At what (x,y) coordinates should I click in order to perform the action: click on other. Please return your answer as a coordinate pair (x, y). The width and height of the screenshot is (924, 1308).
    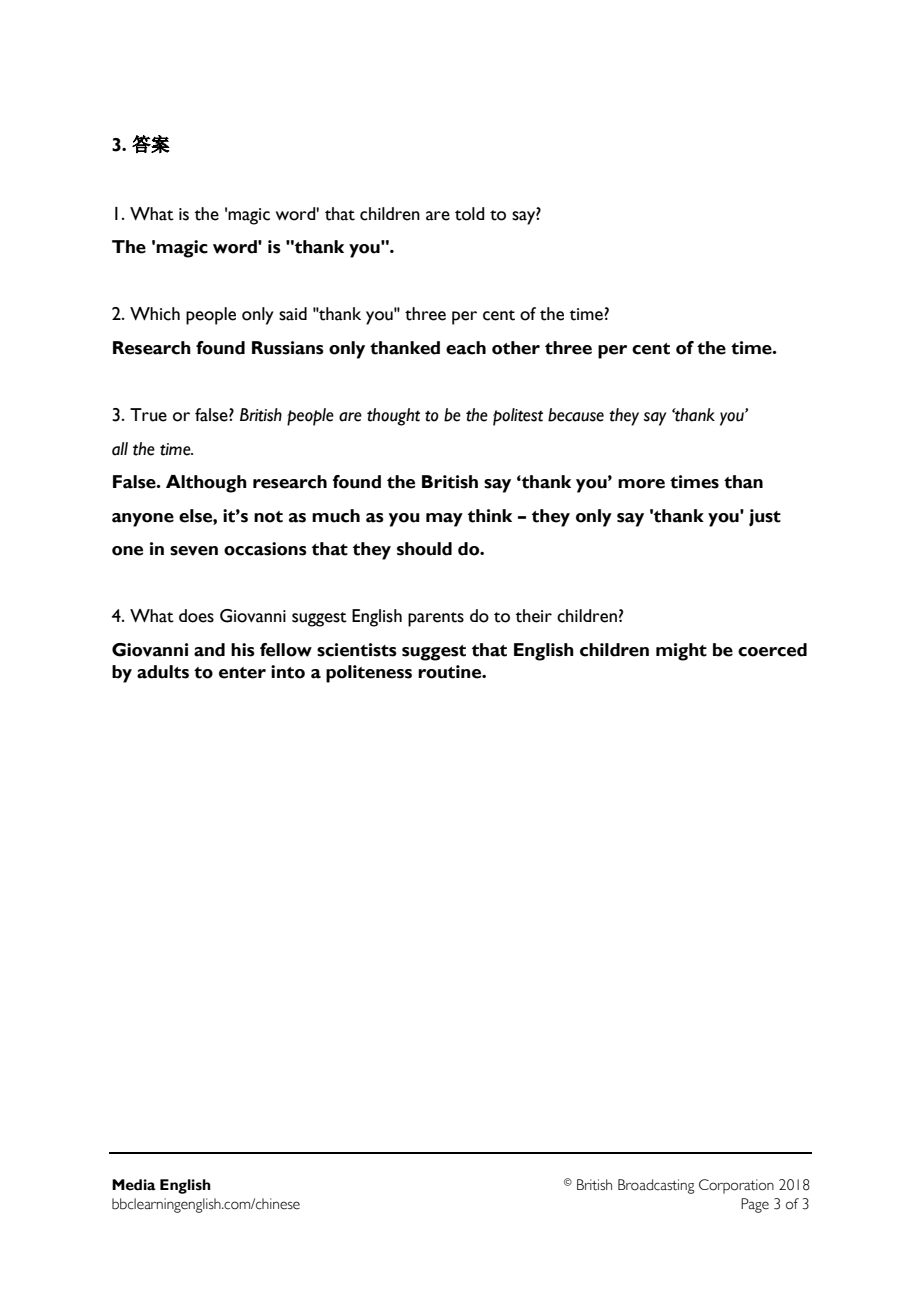
    Looking at the image, I should click on (516, 348).
